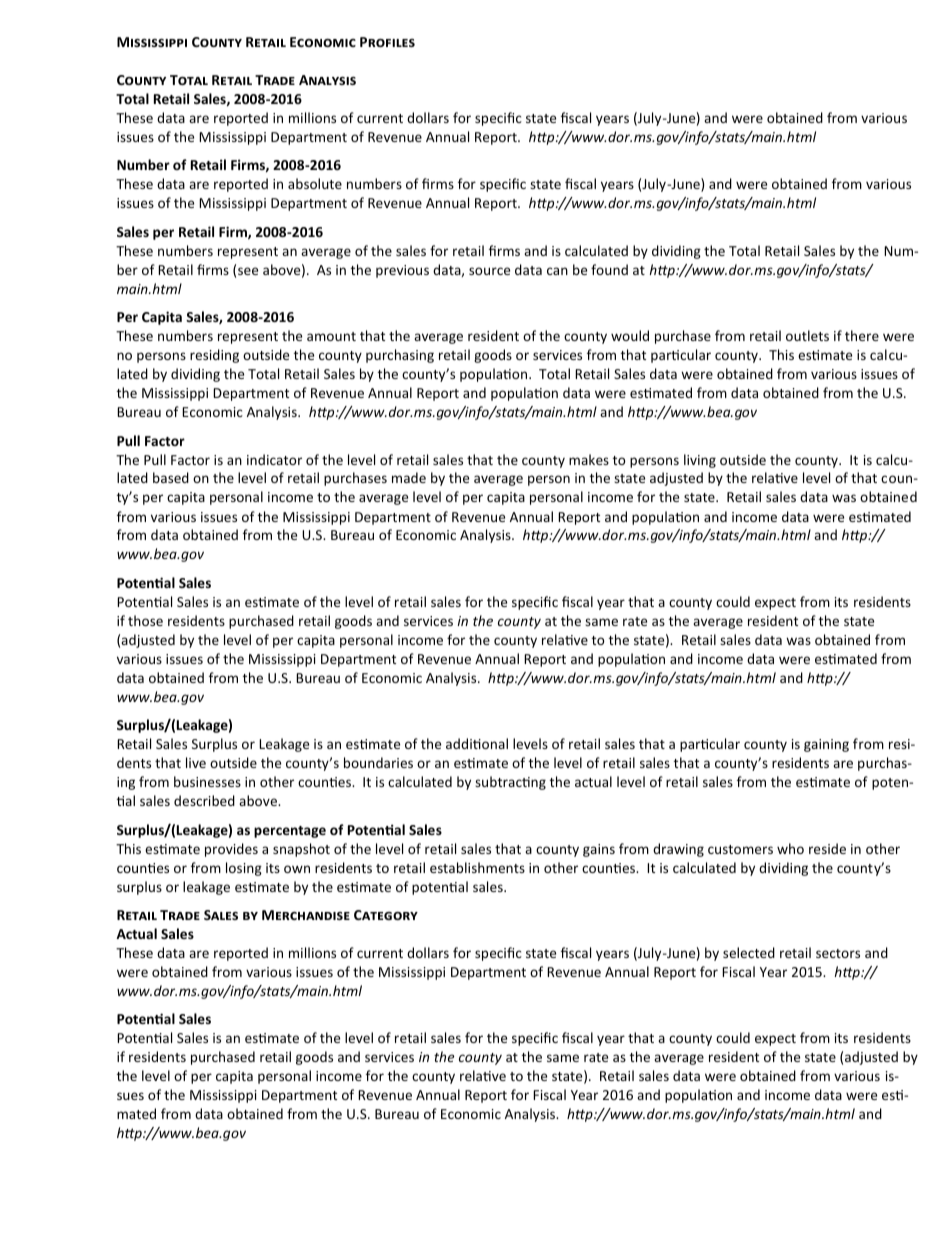 This screenshot has height=1233, width=952. What do you see at coordinates (489, 271) in the screenshot?
I see `source` at bounding box center [489, 271].
